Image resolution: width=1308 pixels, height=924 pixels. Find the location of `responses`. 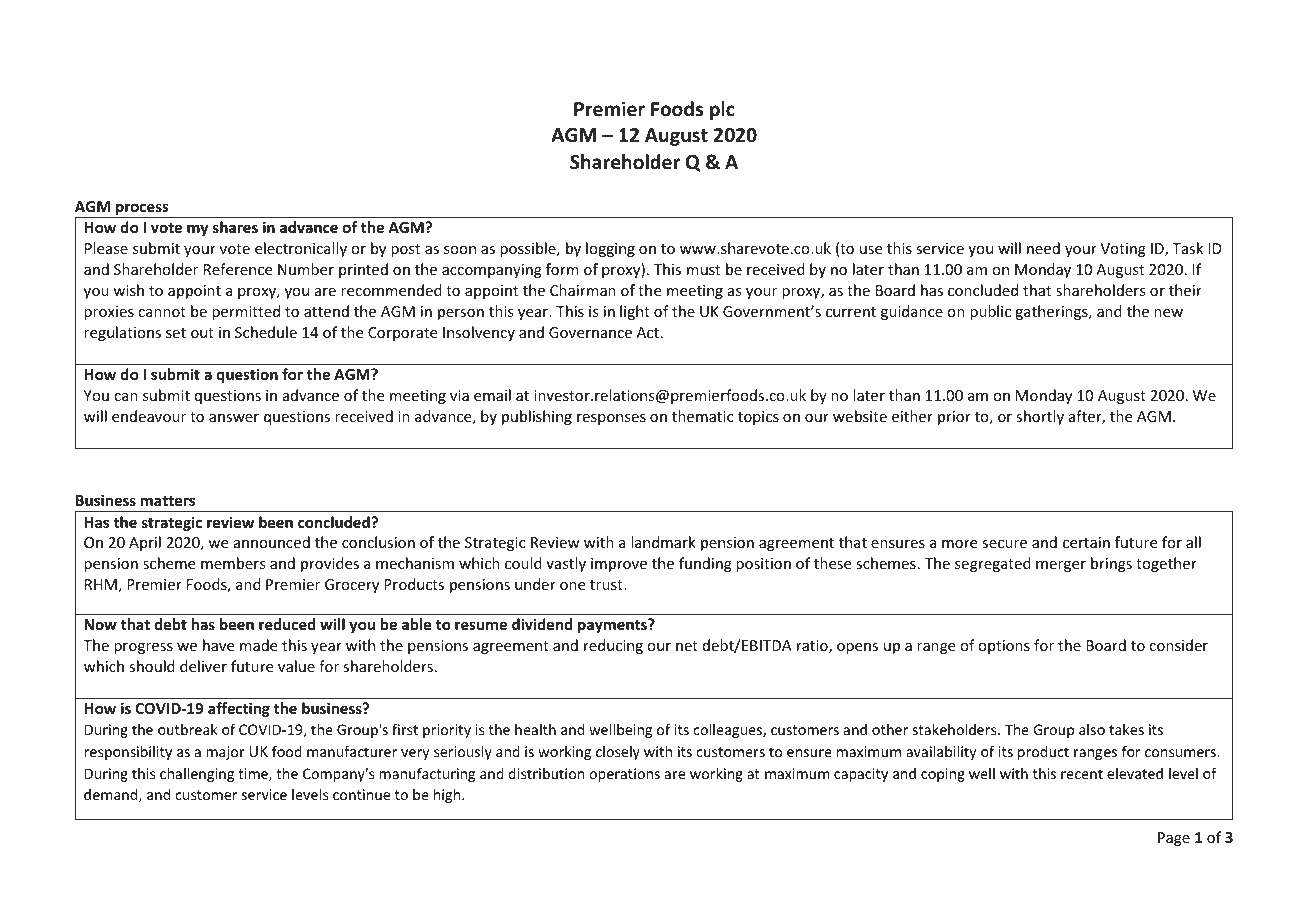

responses is located at coordinates (611, 419).
